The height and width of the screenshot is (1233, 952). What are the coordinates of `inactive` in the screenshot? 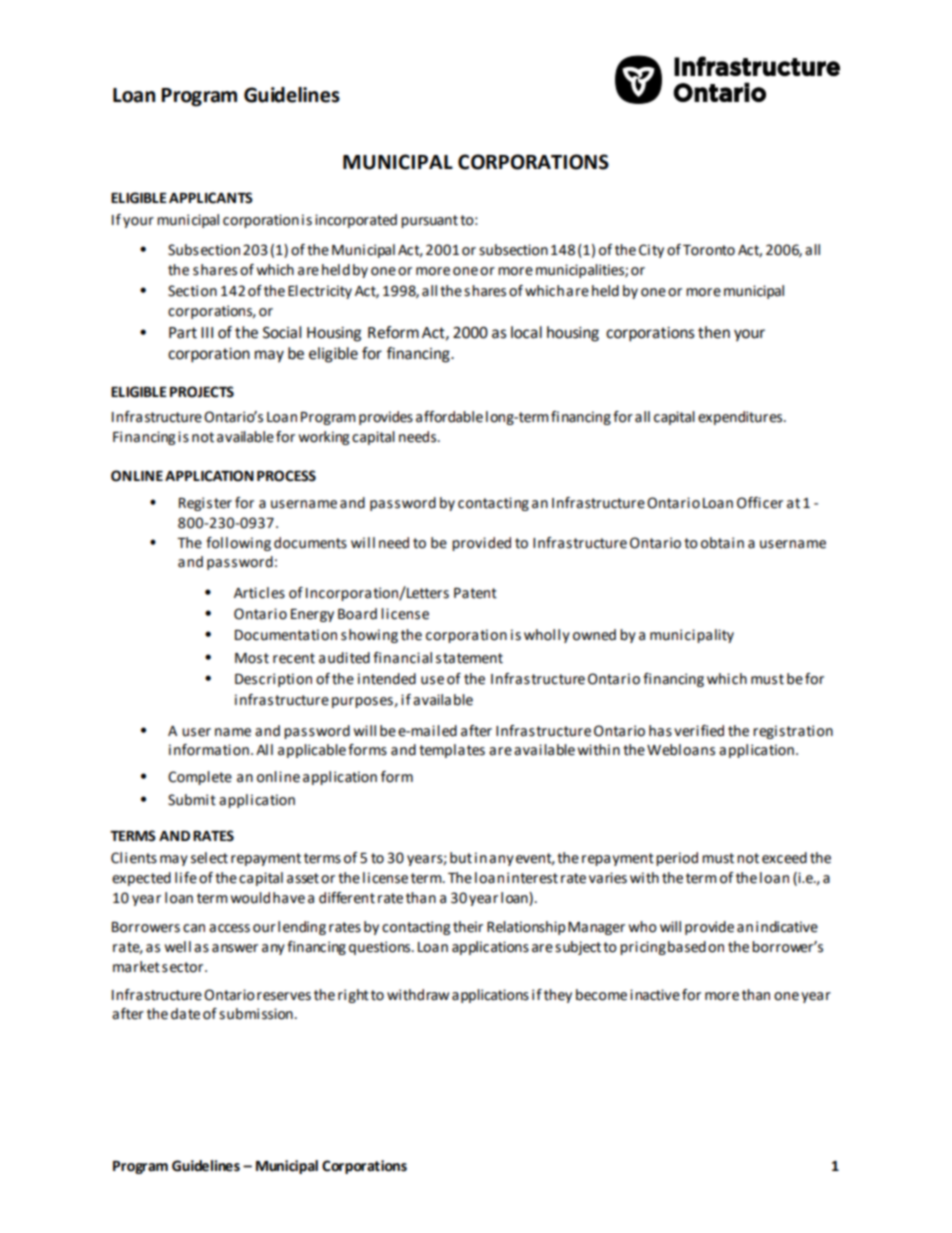 It's located at (655, 995).
